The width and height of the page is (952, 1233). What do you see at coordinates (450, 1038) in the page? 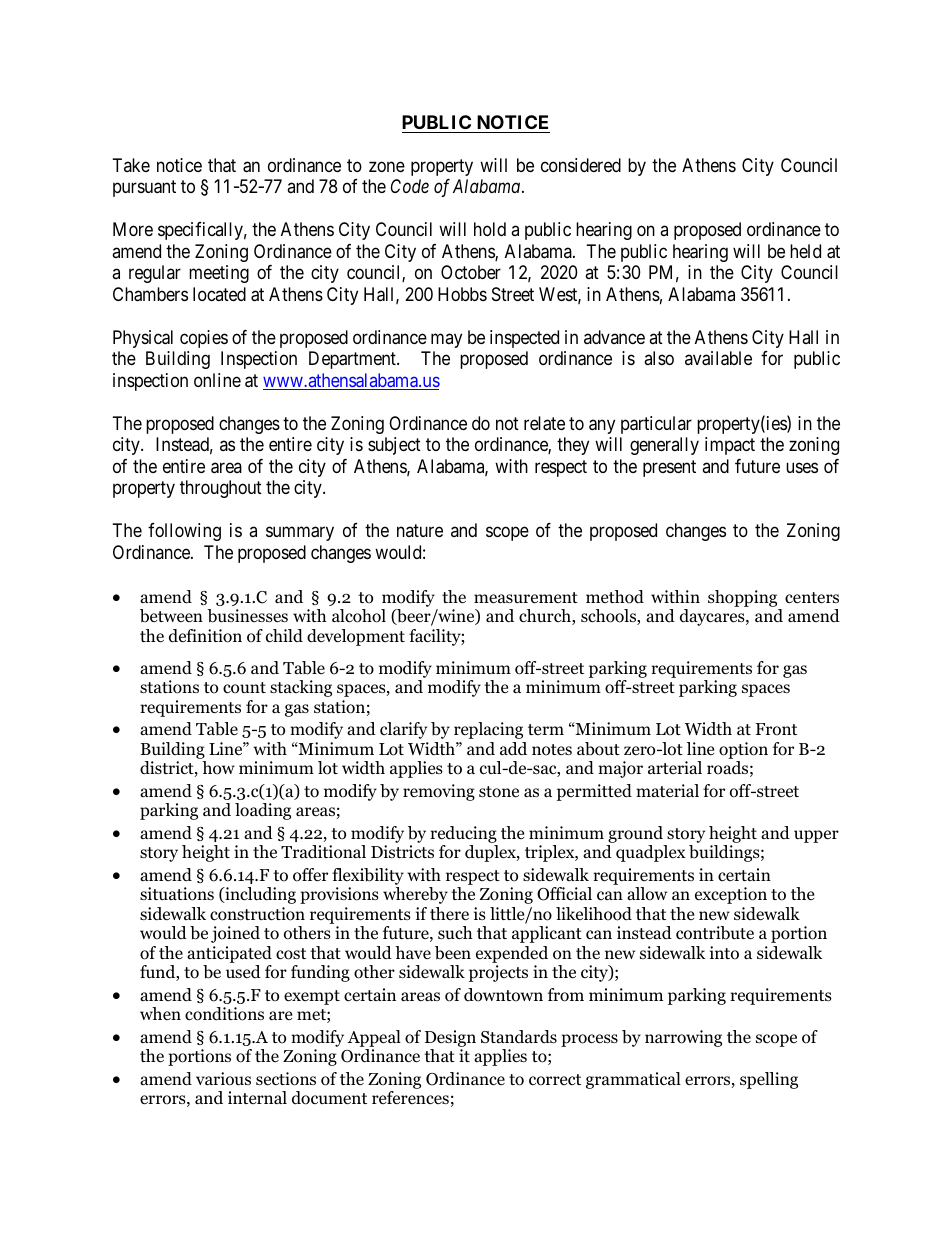
I see `Design` at bounding box center [450, 1038].
